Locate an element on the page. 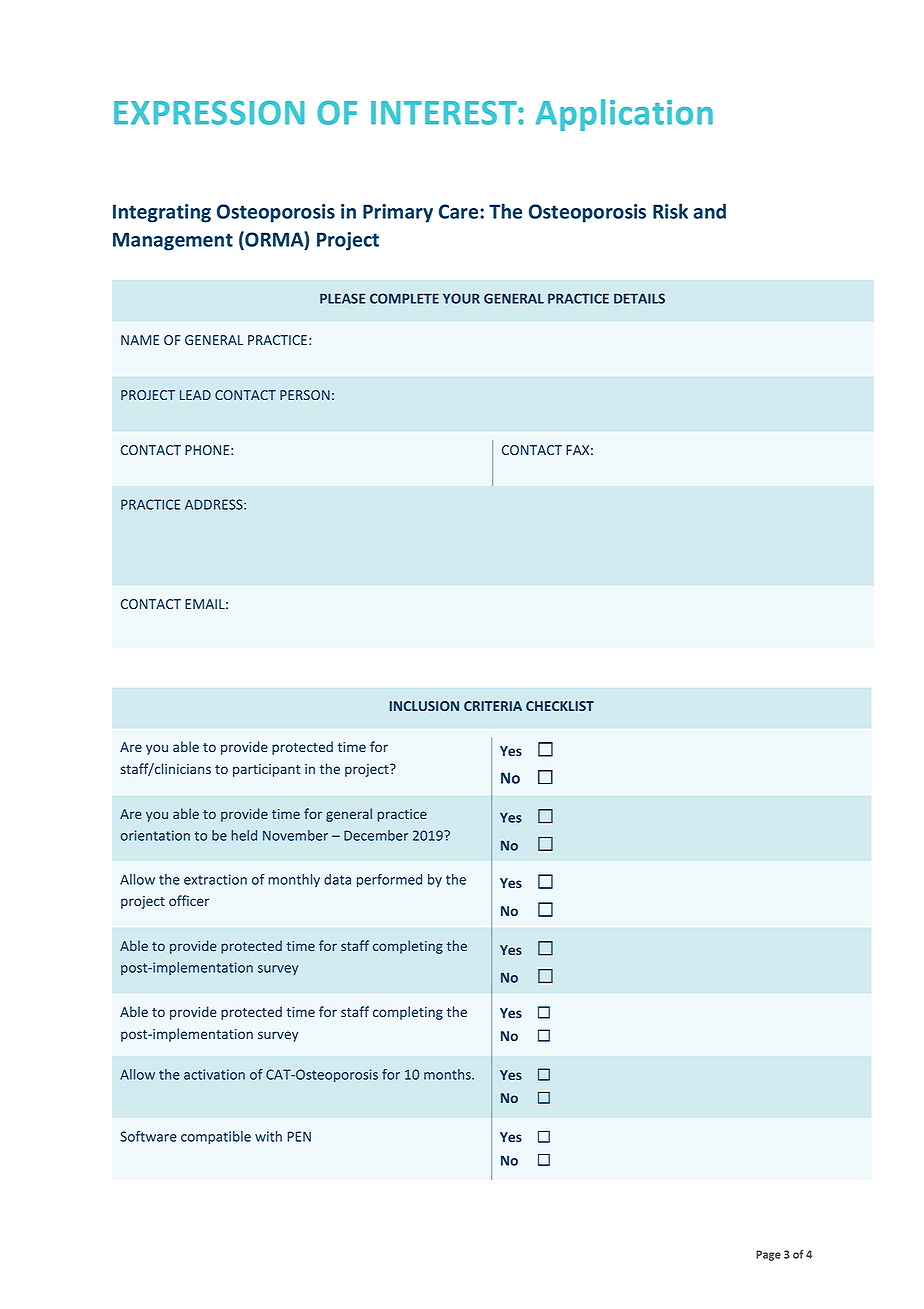 The image size is (924, 1309). compatible is located at coordinates (216, 1137).
